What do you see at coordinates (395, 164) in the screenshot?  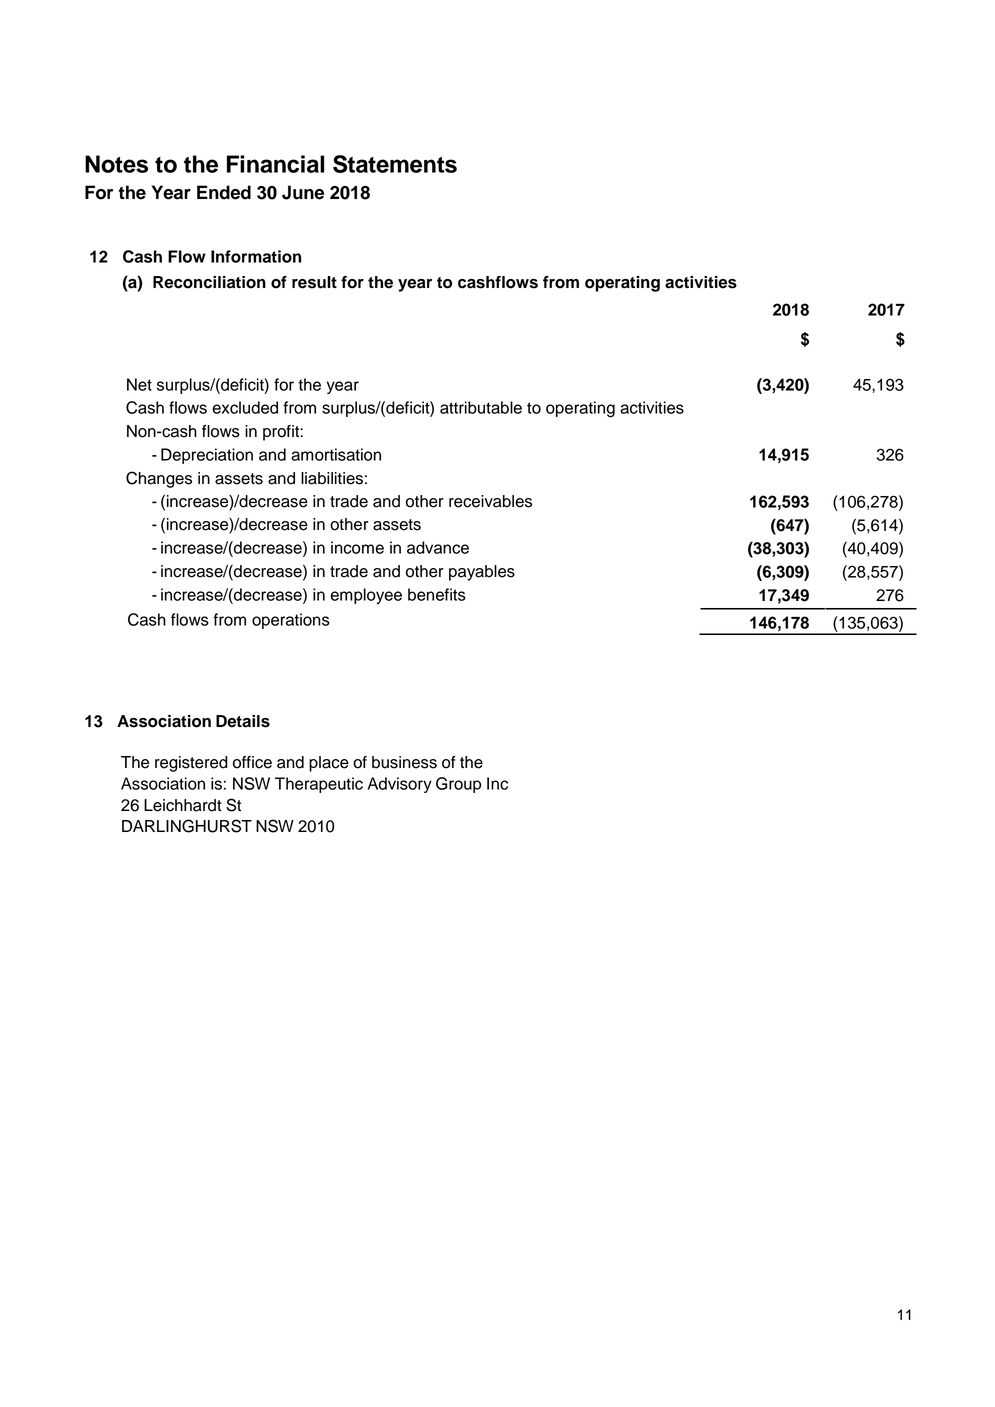 I see `Statements` at bounding box center [395, 164].
